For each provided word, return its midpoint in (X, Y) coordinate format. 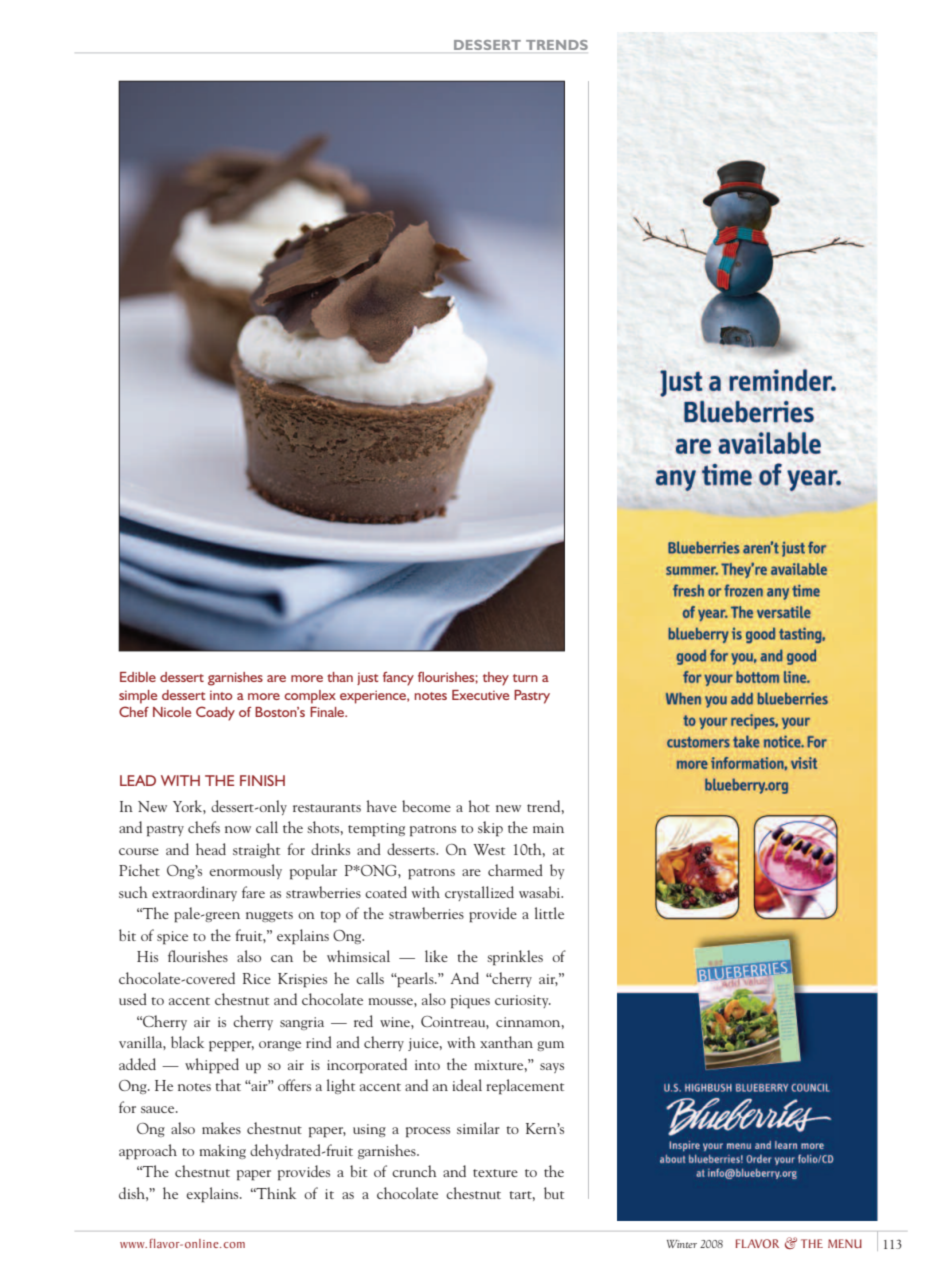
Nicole (172, 712)
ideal (467, 1085)
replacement (525, 1087)
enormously (245, 871)
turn (525, 678)
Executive (480, 695)
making (223, 1151)
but (554, 1193)
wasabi (541, 892)
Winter (682, 1244)
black (187, 1042)
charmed (515, 870)
